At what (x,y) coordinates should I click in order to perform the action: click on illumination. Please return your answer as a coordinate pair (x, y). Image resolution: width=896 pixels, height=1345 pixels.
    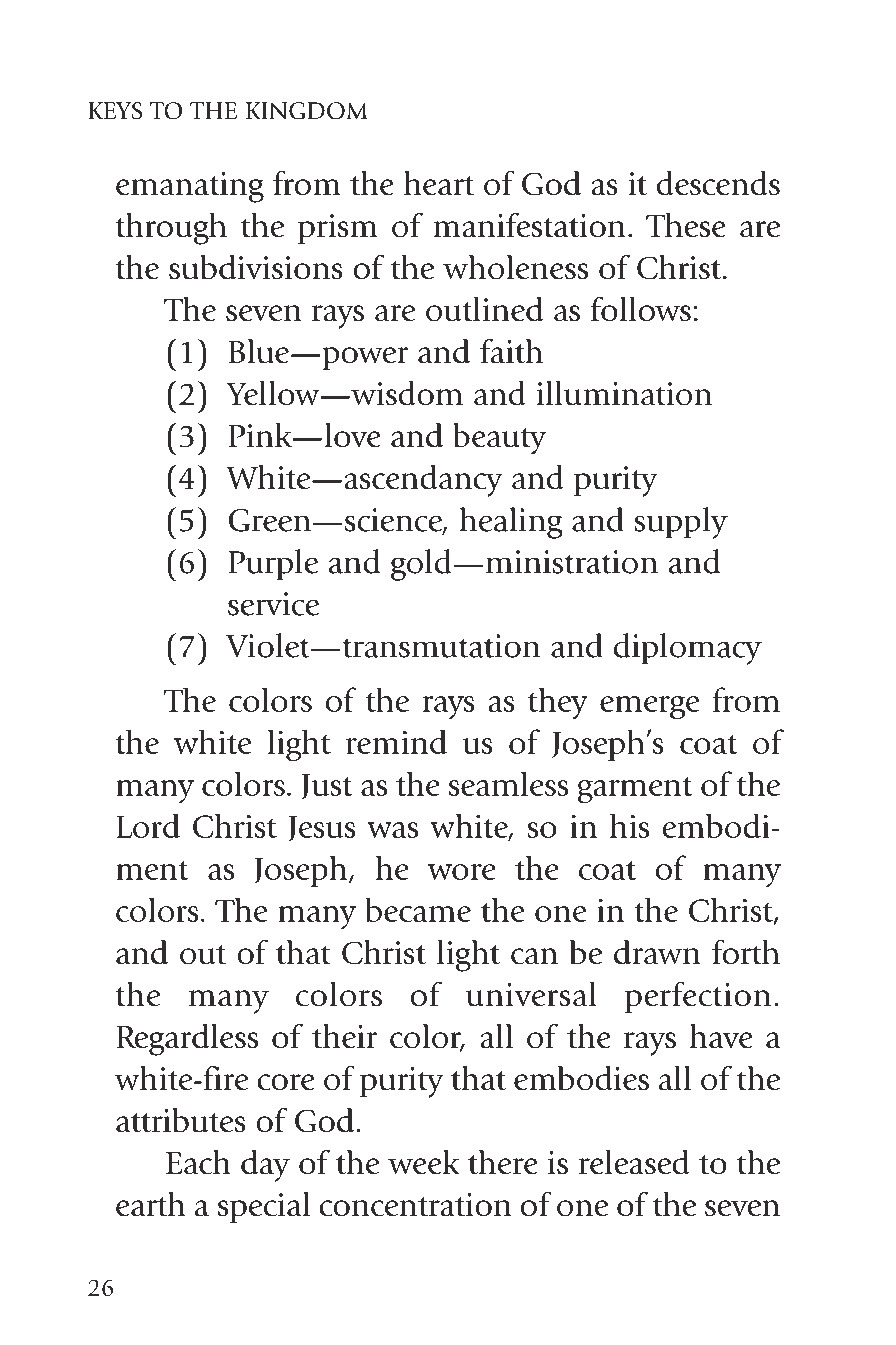
    Looking at the image, I should click on (624, 393).
